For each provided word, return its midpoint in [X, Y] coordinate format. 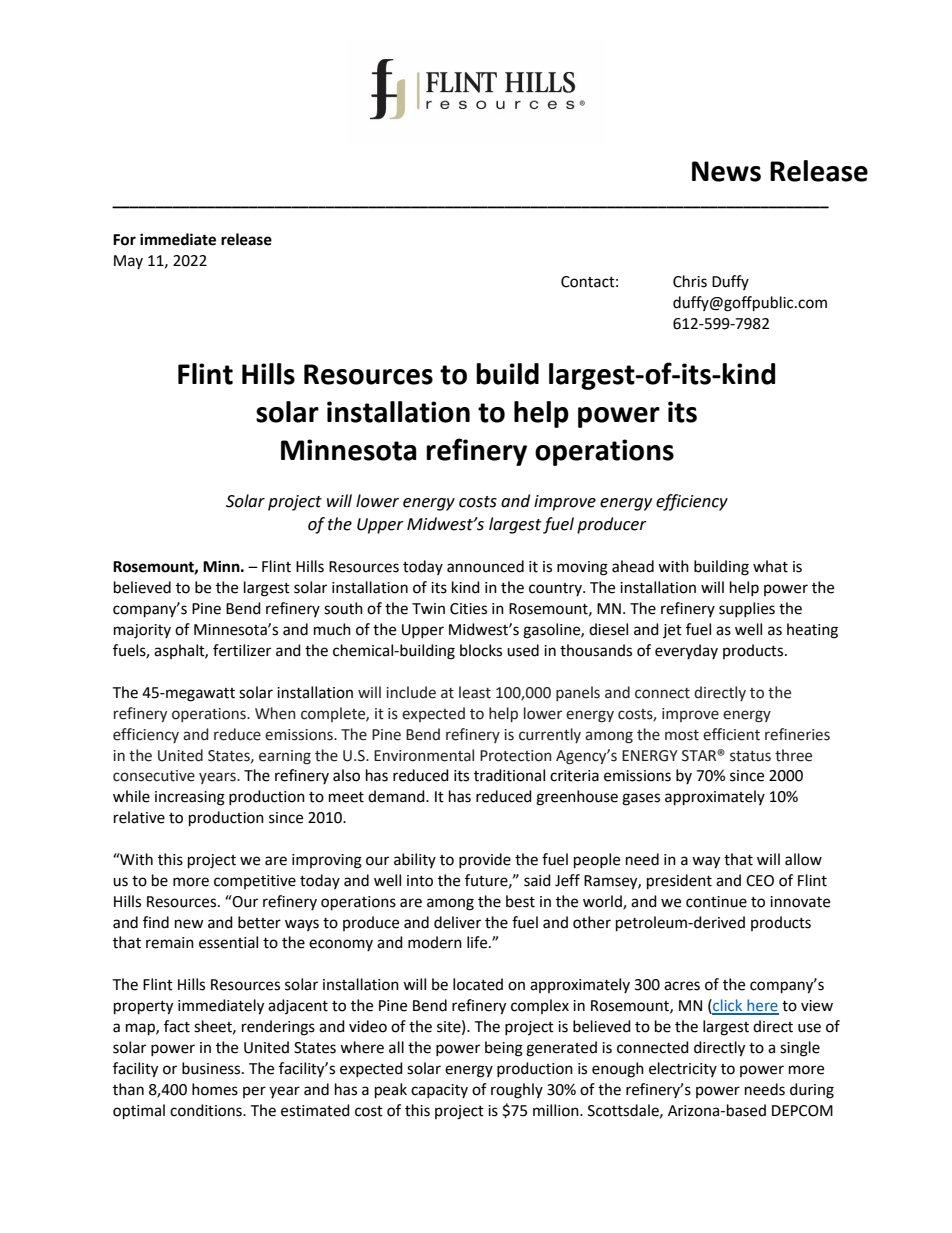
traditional [509, 775]
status [750, 756]
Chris [690, 281]
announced [485, 566]
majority [142, 631]
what [770, 566]
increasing [190, 798]
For [124, 240]
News [726, 171]
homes [215, 1089]
